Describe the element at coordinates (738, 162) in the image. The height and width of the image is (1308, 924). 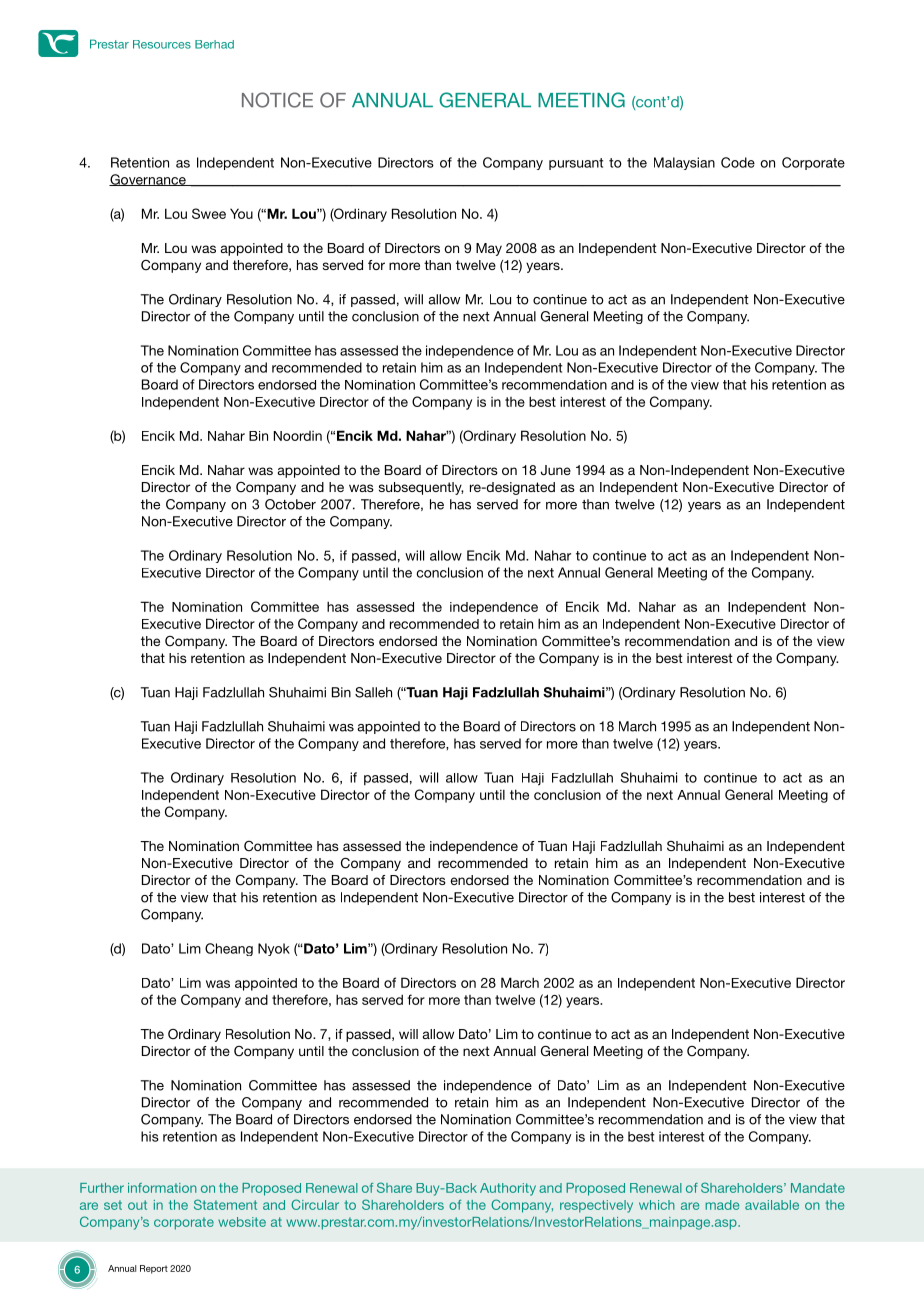
I see `Code` at that location.
